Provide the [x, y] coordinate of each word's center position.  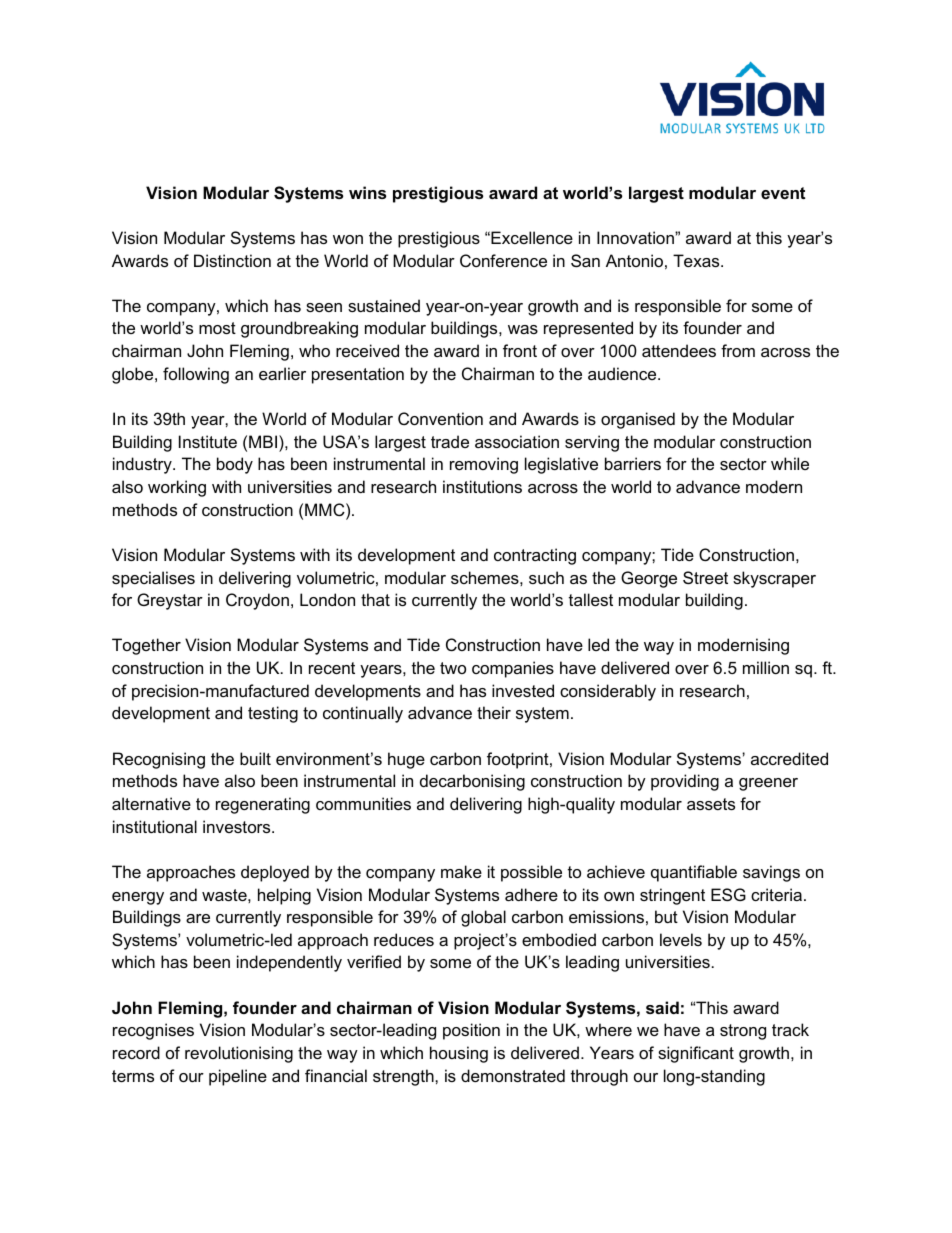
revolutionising [239, 1054]
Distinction [232, 260]
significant [696, 1054]
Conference [503, 260]
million [766, 667]
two [453, 668]
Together [146, 646]
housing [459, 1054]
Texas [697, 260]
